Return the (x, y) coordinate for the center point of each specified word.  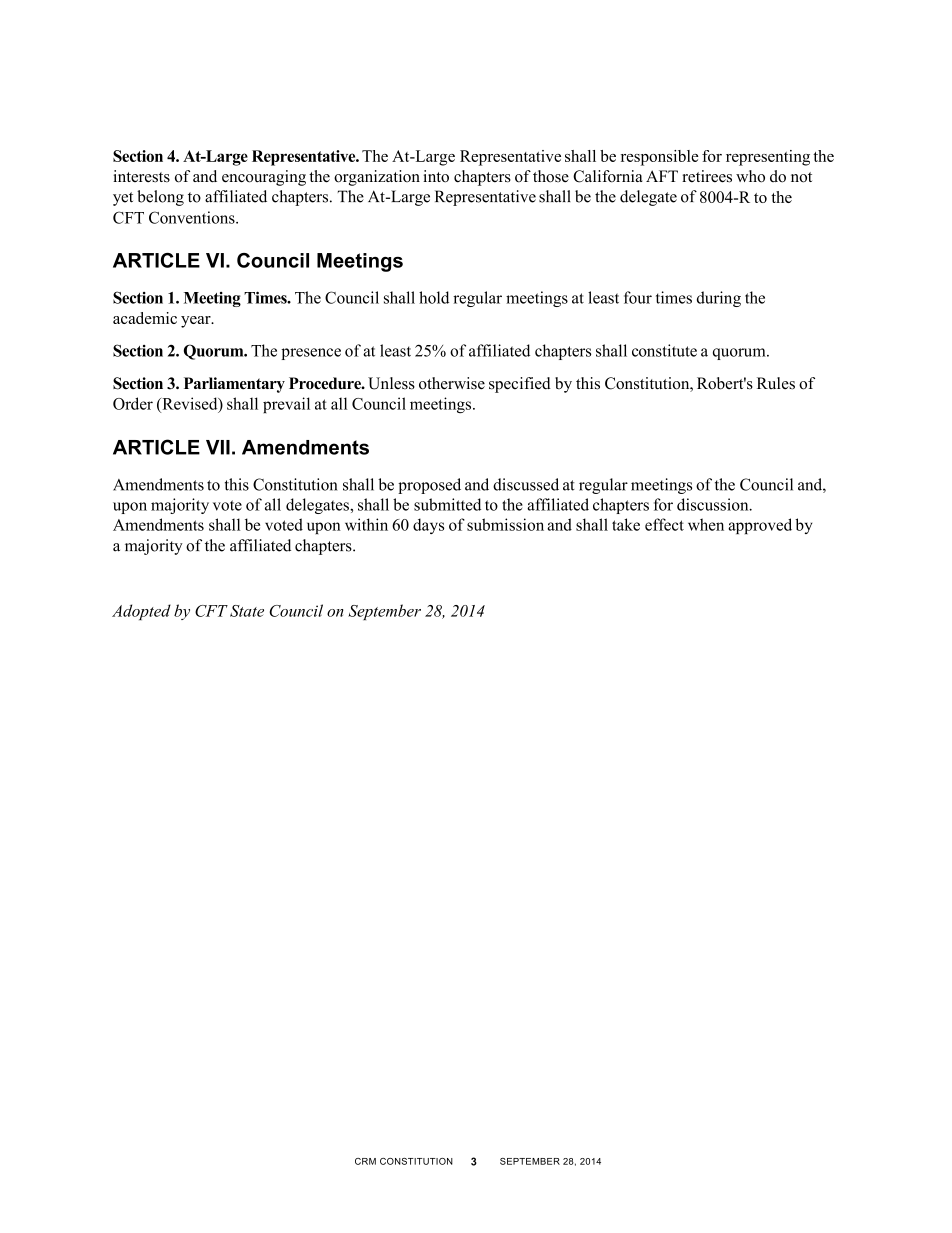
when (706, 524)
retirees (707, 176)
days (428, 526)
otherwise (452, 383)
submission (505, 524)
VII (218, 447)
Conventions (193, 217)
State (247, 611)
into (436, 176)
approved (760, 526)
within (366, 524)
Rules (776, 383)
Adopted (141, 612)
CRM (365, 1161)
